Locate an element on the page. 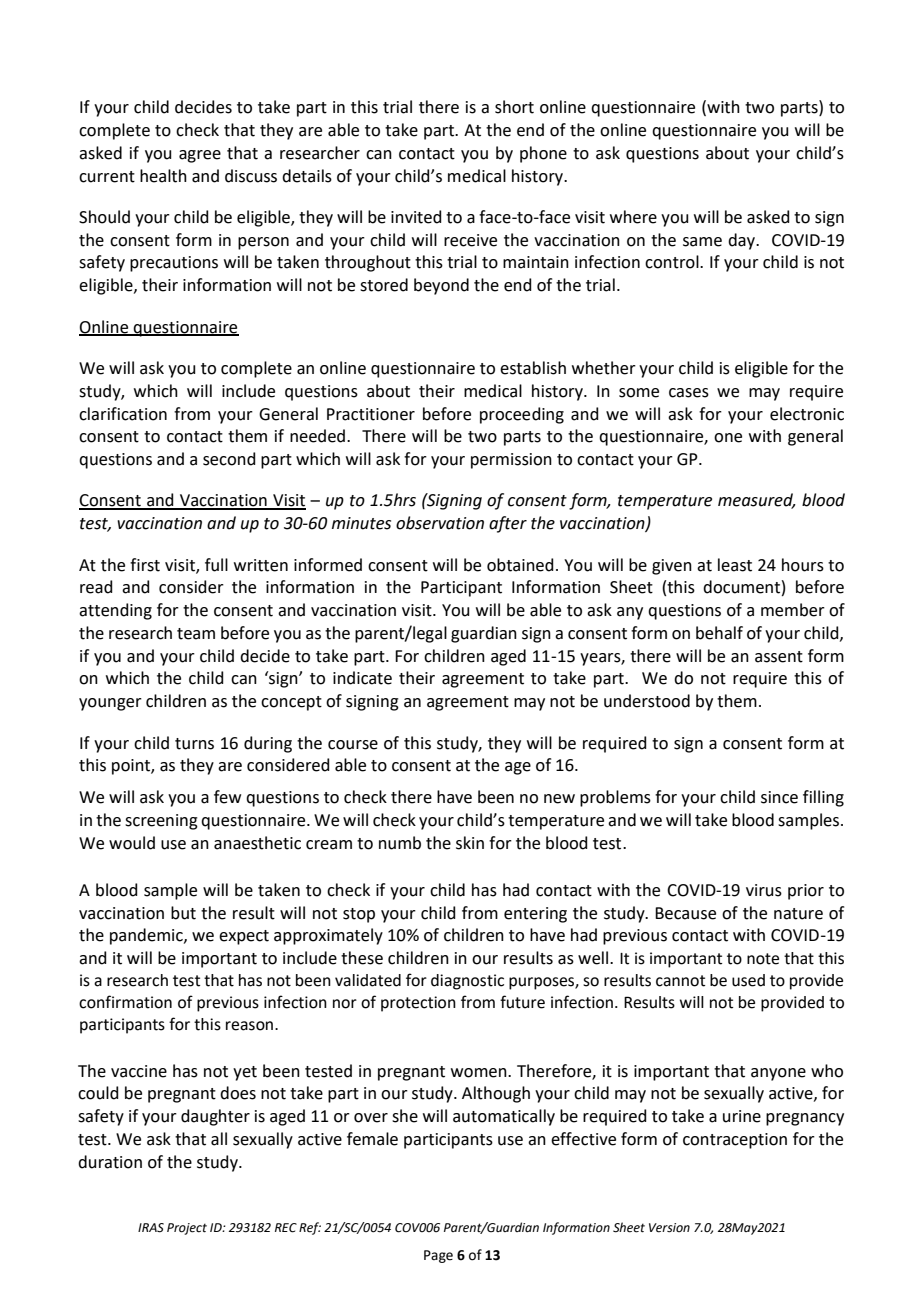  Version is located at coordinates (669, 1228).
